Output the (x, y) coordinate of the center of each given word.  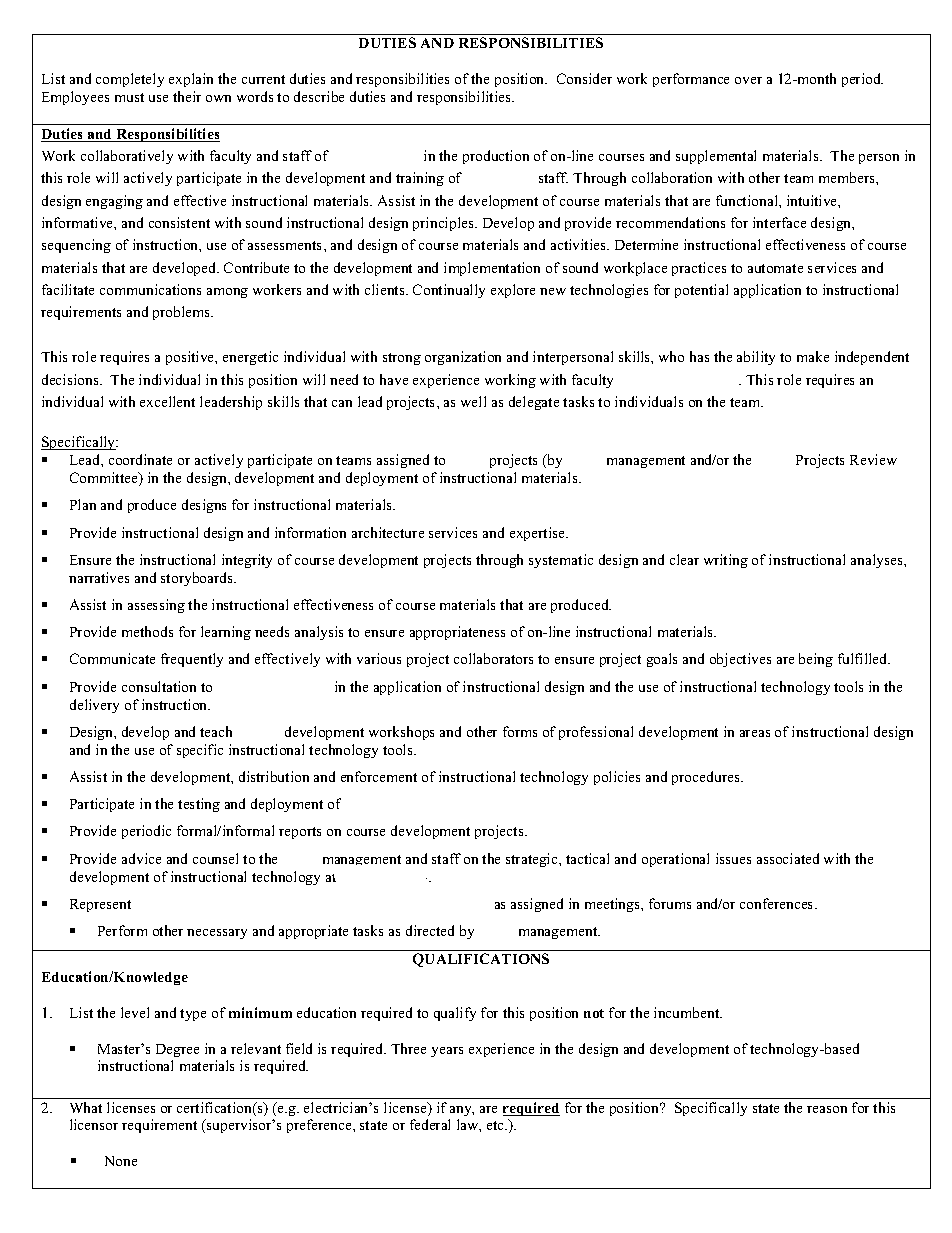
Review (873, 459)
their (187, 96)
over (748, 80)
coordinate (140, 459)
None (121, 1161)
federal (430, 1124)
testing (199, 805)
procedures (707, 778)
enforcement (379, 776)
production (496, 157)
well (473, 401)
